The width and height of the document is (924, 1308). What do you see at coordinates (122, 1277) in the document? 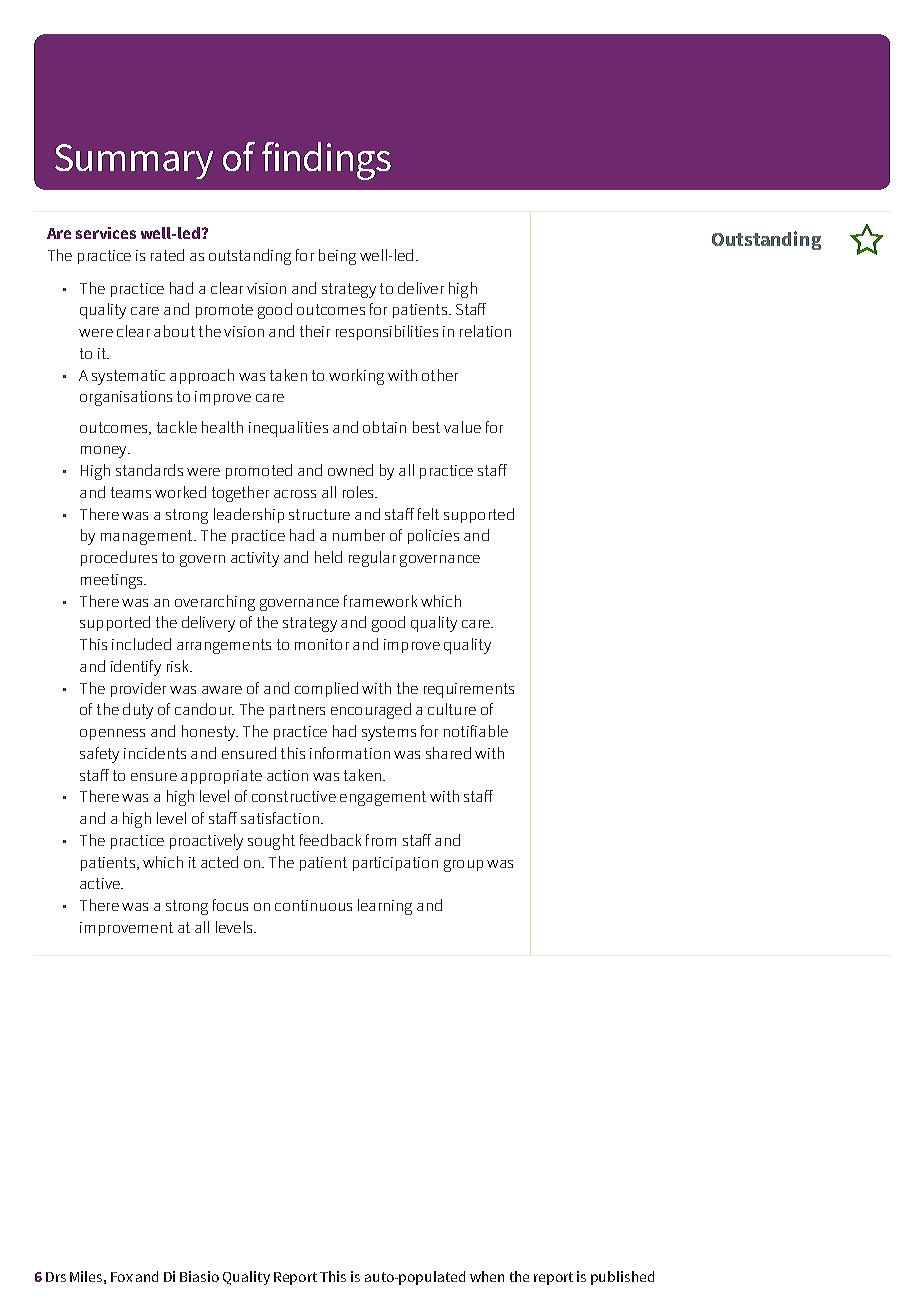
I see `Fox` at bounding box center [122, 1277].
